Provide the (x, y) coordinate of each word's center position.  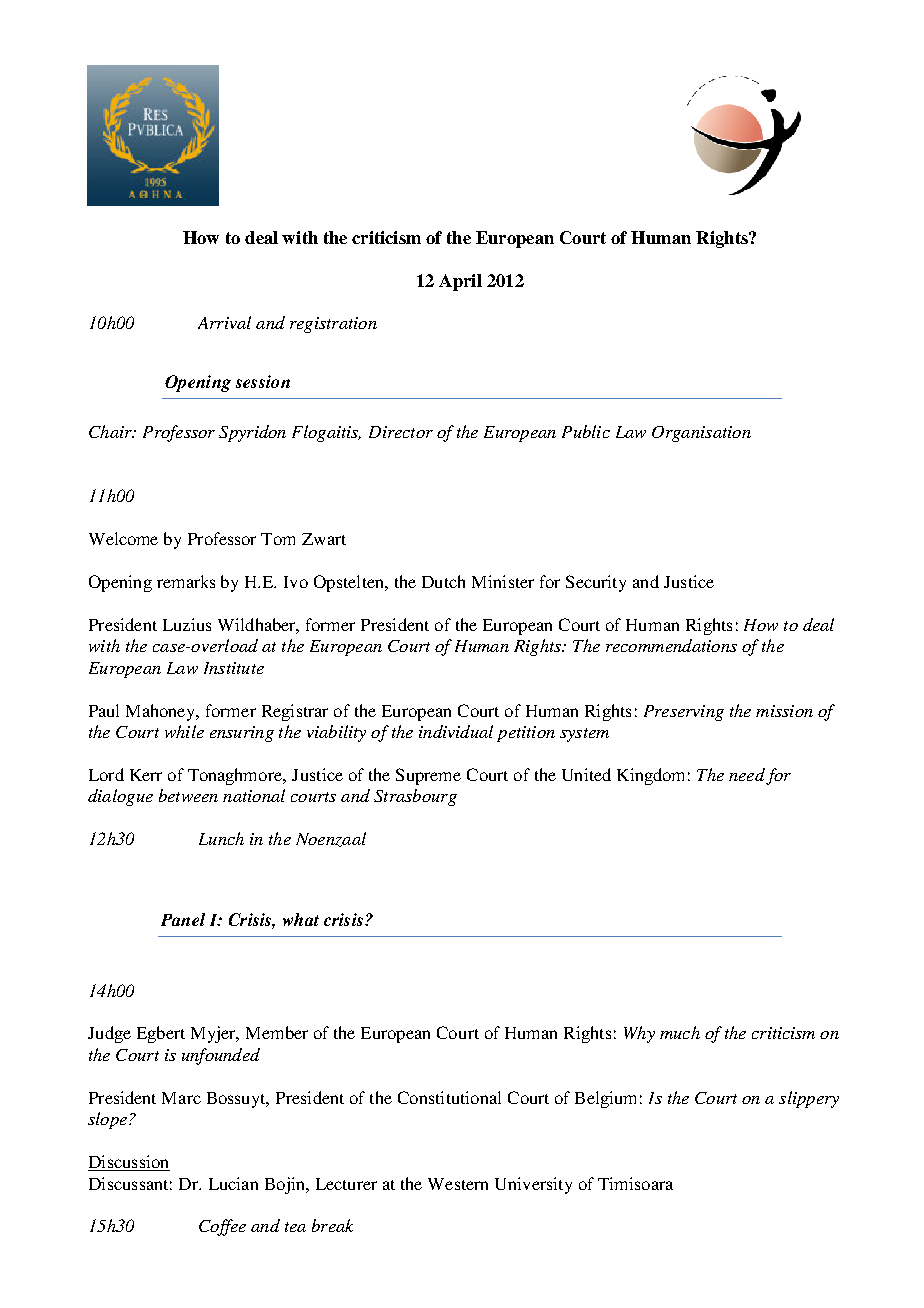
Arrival (224, 322)
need (747, 774)
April (460, 282)
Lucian (233, 1183)
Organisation (701, 434)
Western (458, 1184)
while (184, 731)
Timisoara (635, 1183)
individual (456, 731)
